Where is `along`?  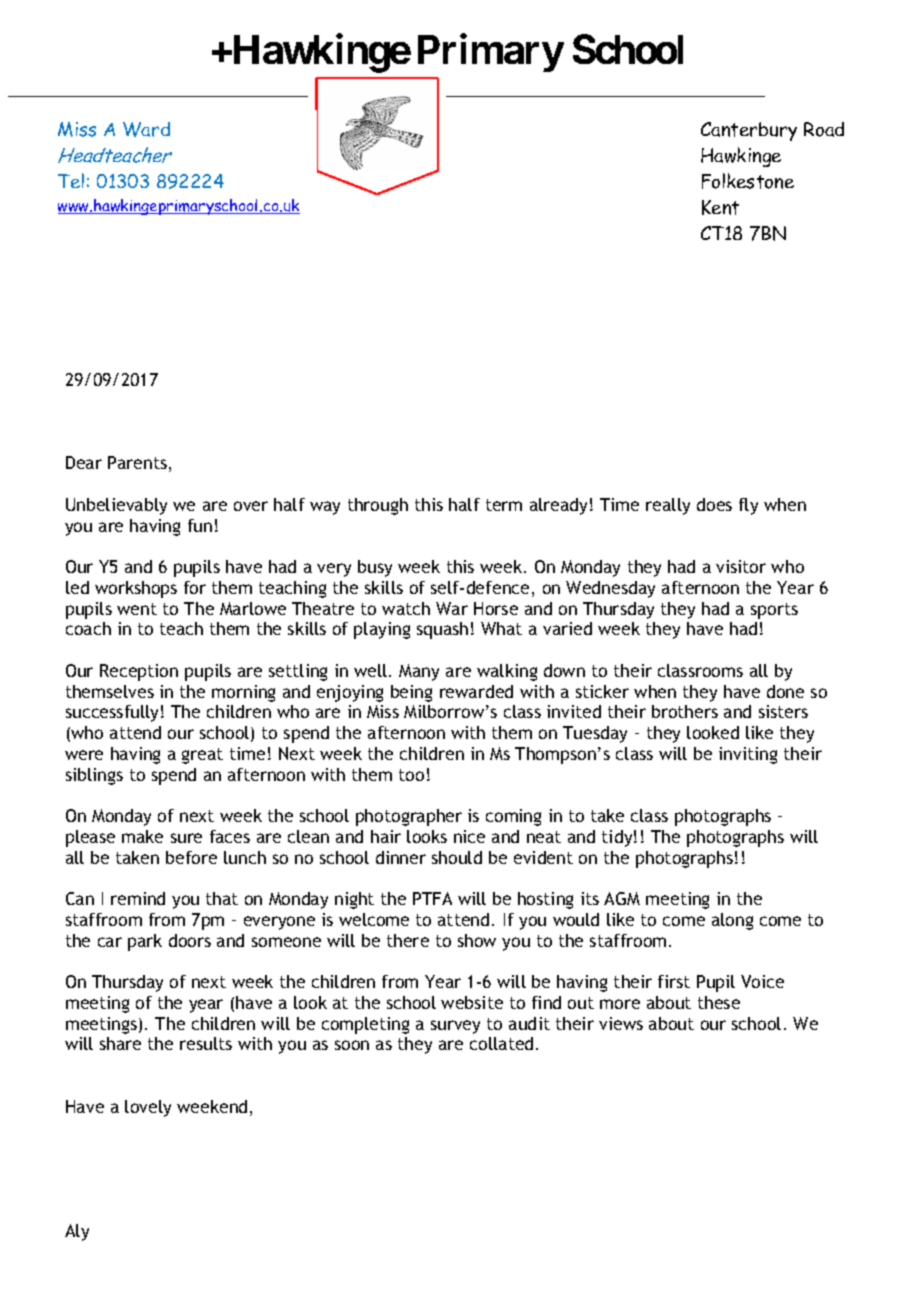 along is located at coordinates (732, 921).
